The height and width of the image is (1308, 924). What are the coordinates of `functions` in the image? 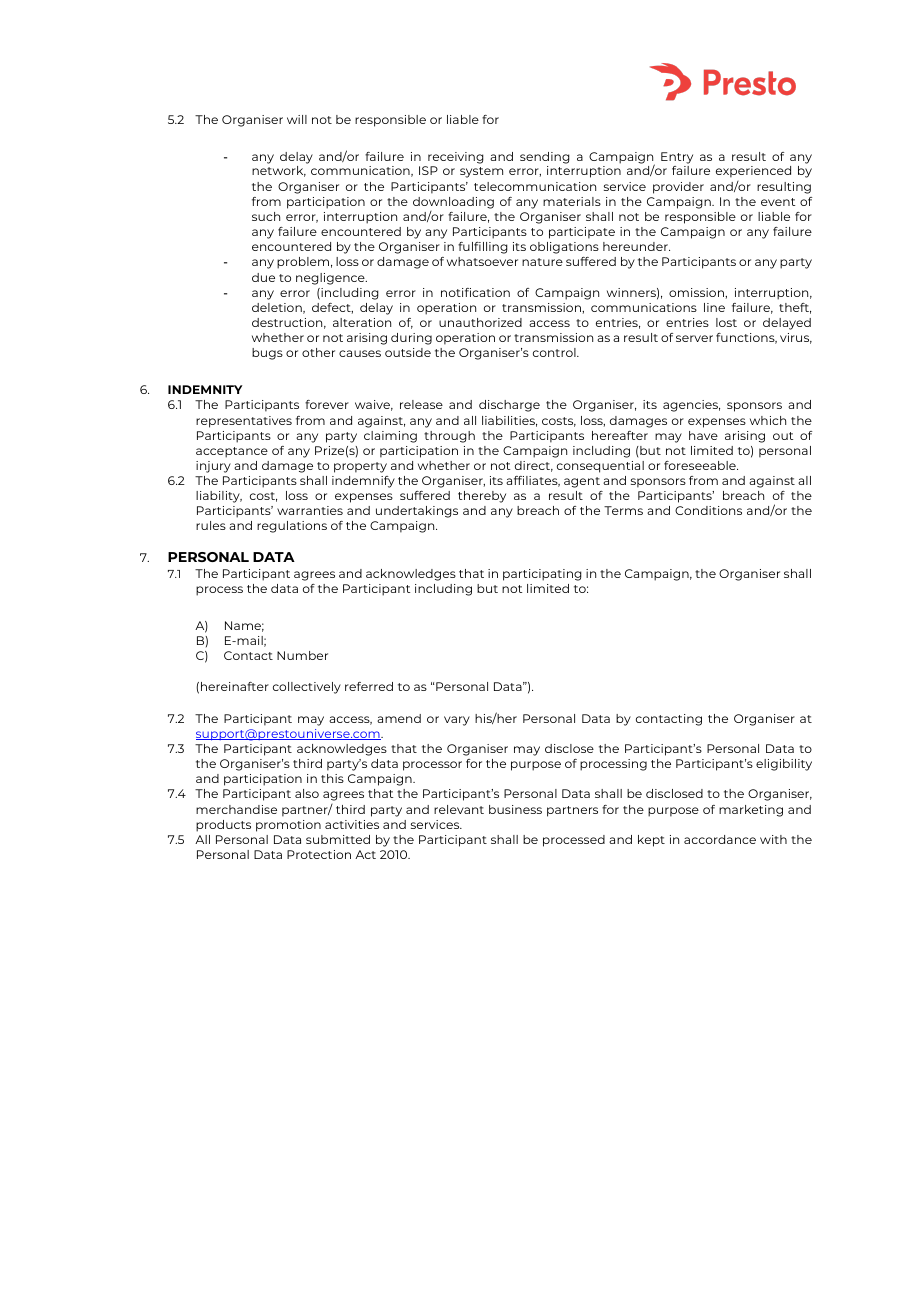 It's located at (746, 338).
